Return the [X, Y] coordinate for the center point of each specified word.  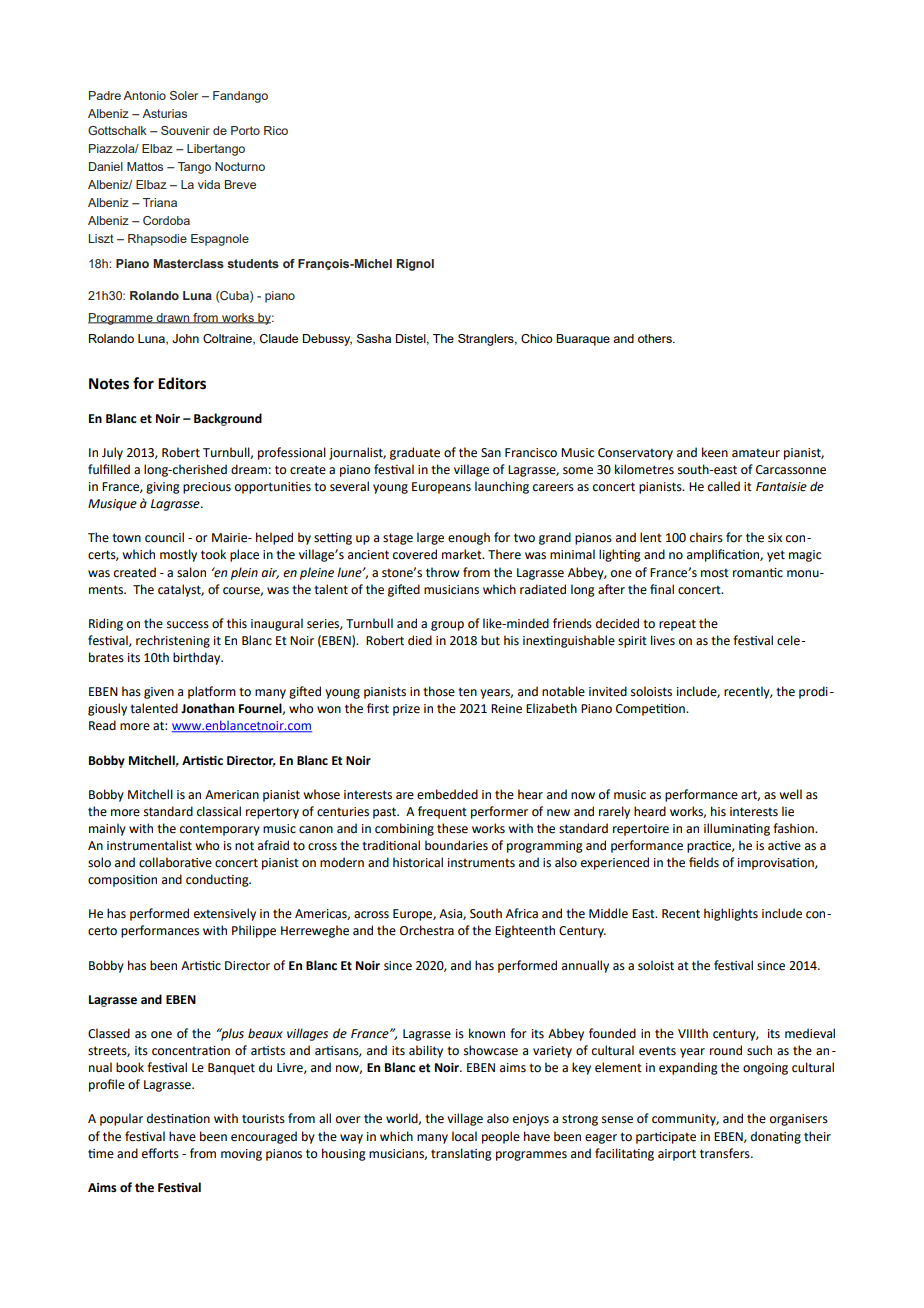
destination [178, 1118]
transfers [726, 1153]
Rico [276, 130]
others [656, 338]
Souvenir [185, 130]
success [188, 625]
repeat [677, 625]
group [447, 626]
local [464, 1136]
